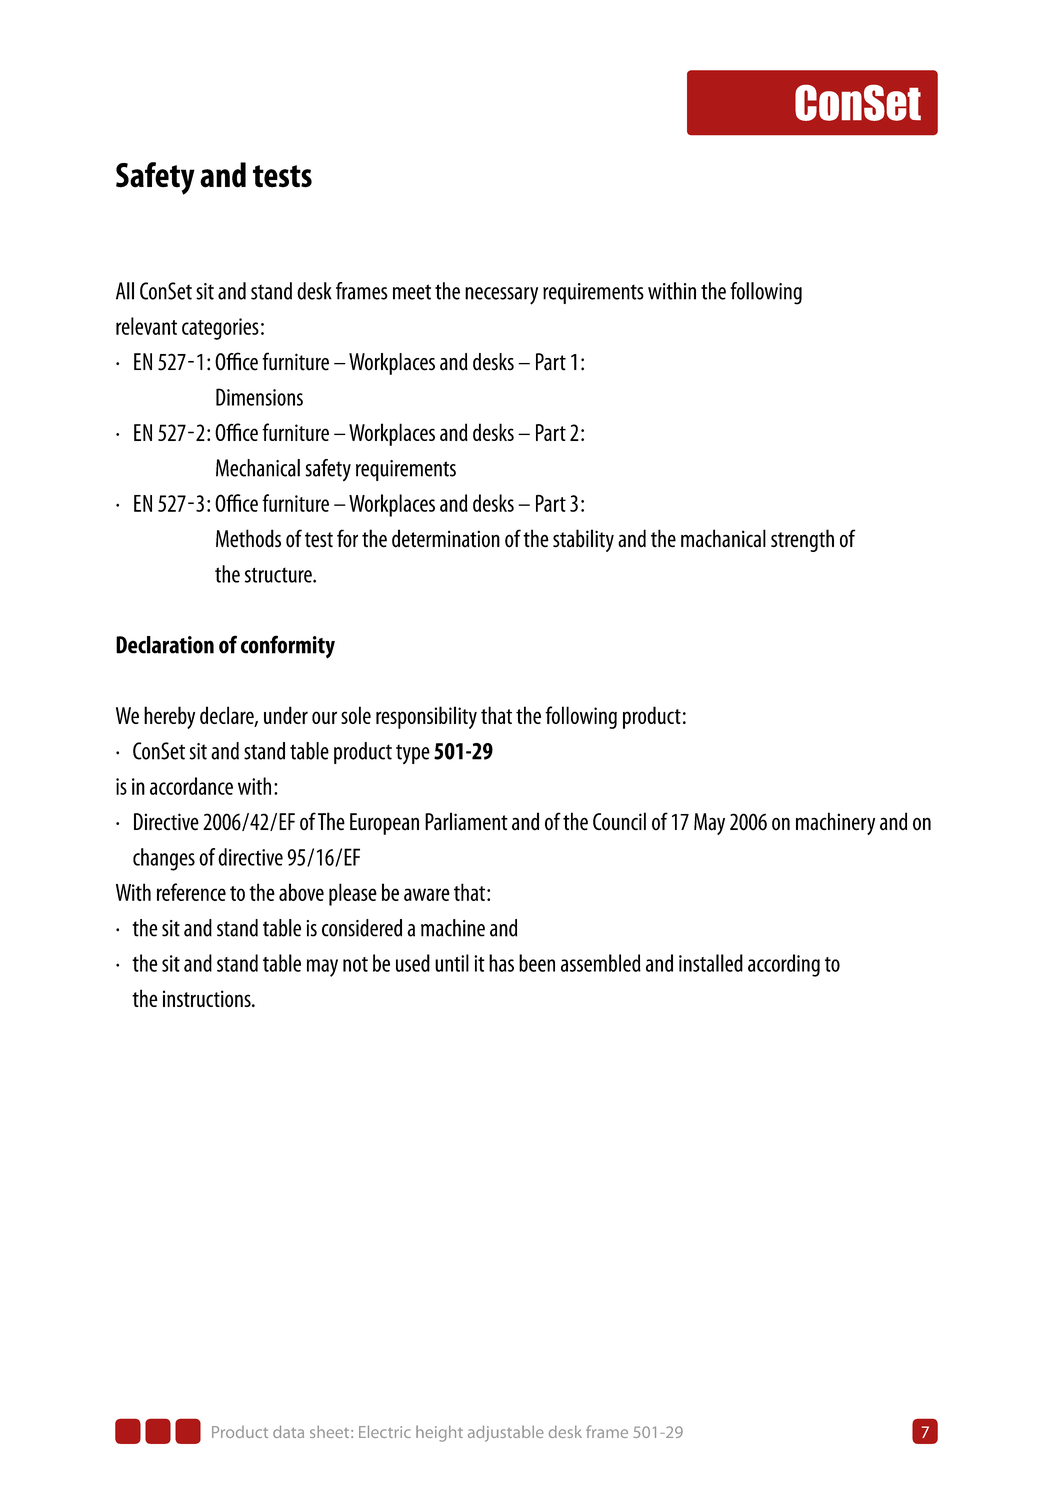  What do you see at coordinates (385, 1431) in the screenshot?
I see `Electric` at bounding box center [385, 1431].
